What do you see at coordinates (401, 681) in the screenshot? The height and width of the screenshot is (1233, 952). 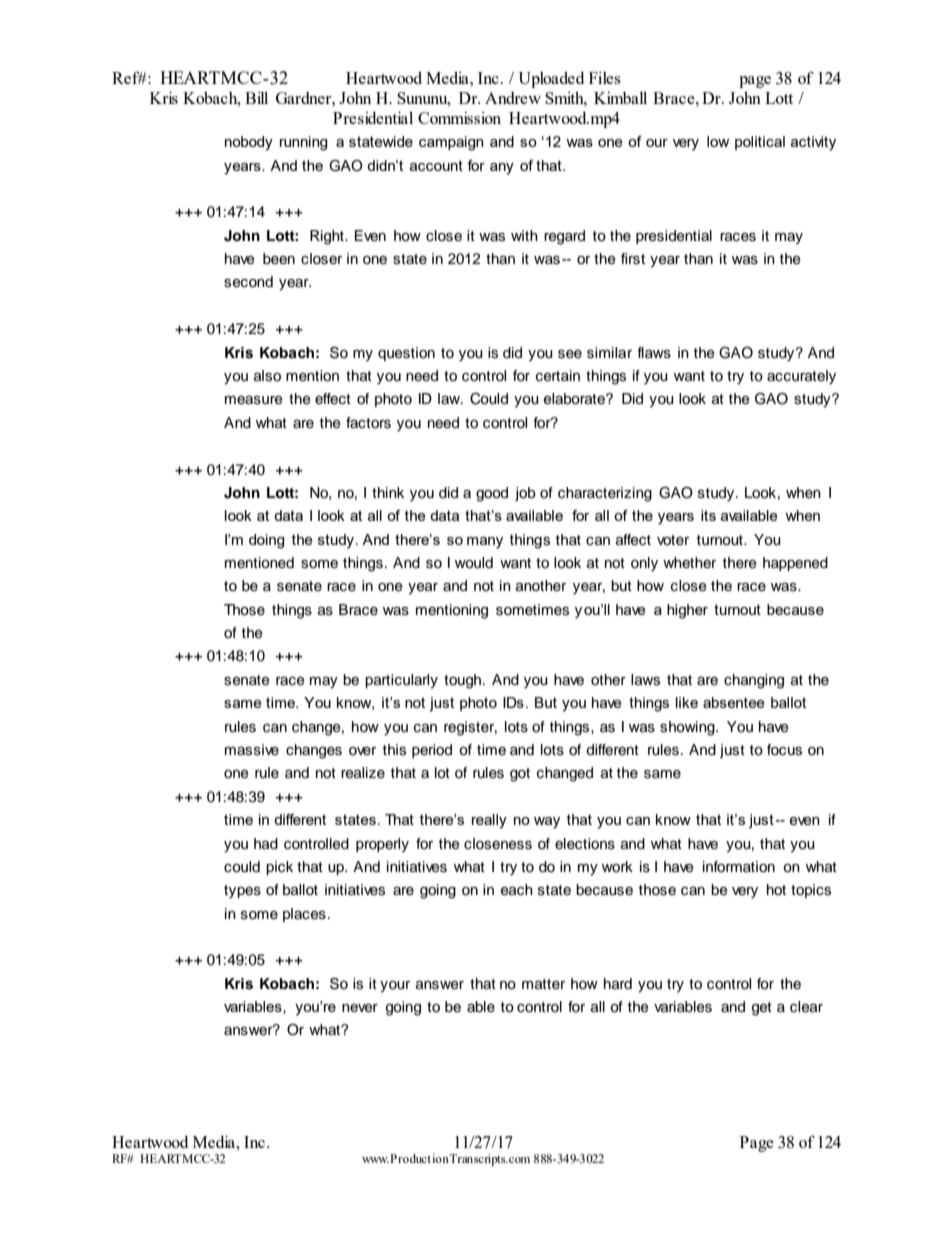 I see `particularly` at bounding box center [401, 681].
